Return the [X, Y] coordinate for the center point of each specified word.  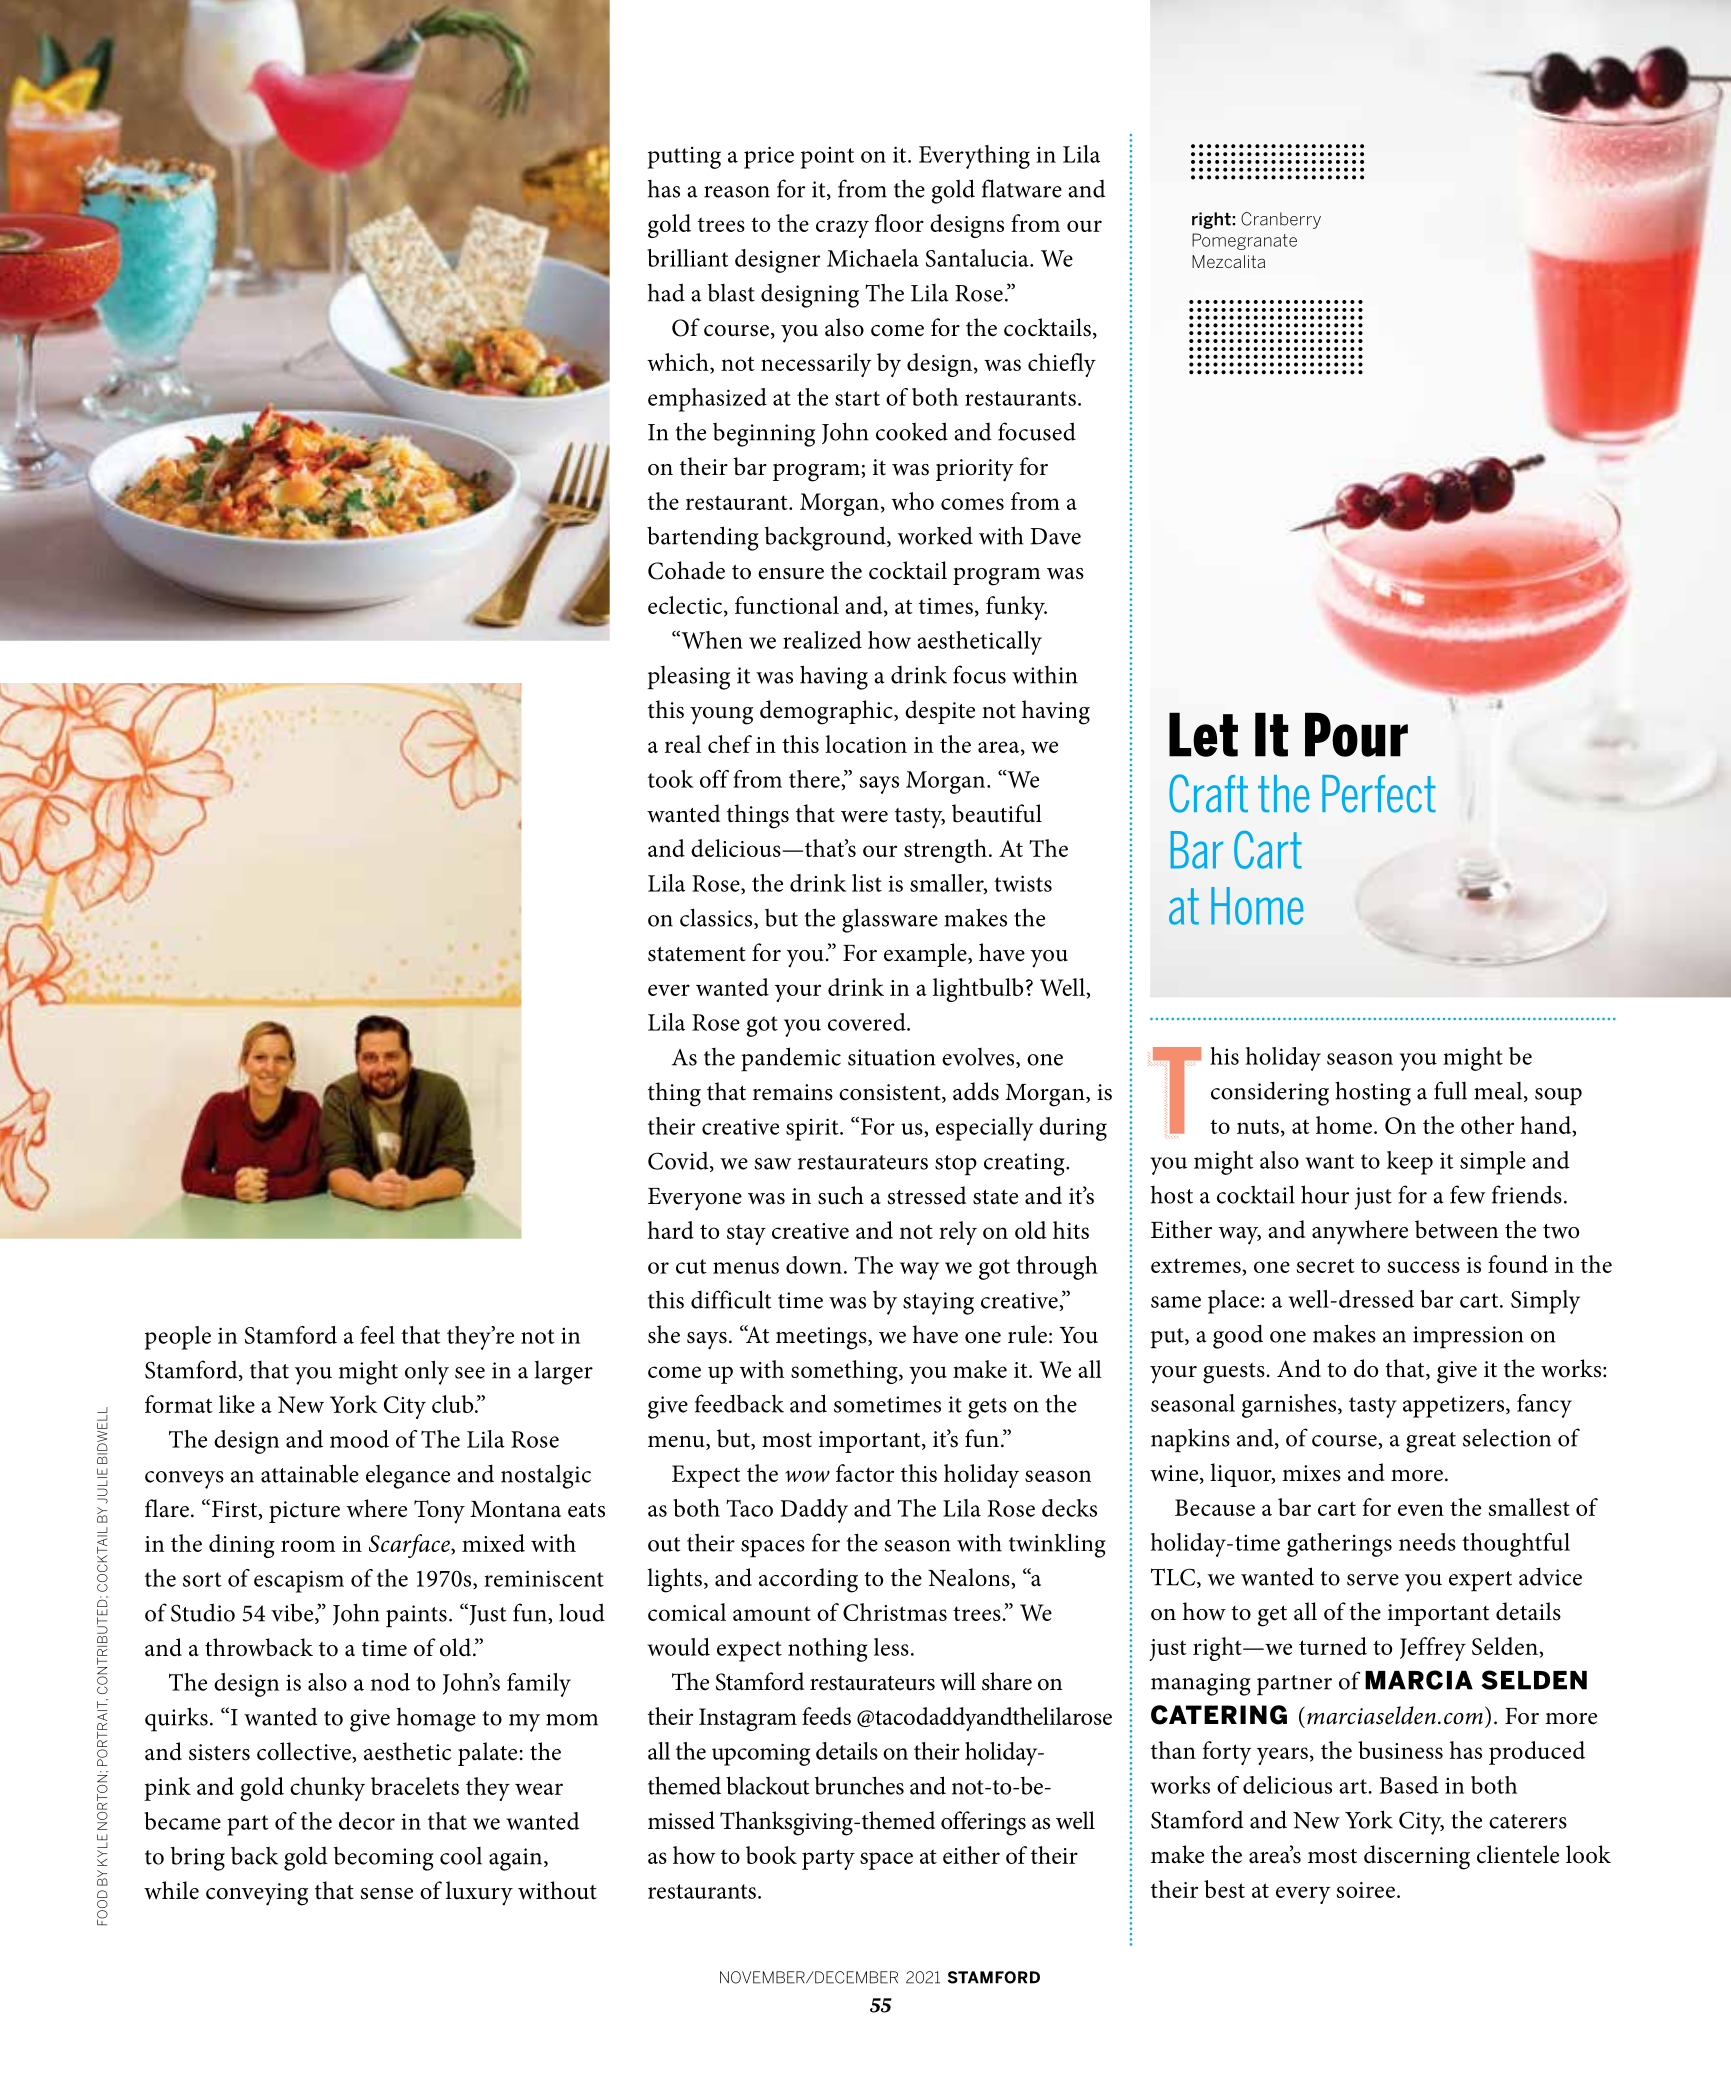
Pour [1356, 734]
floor [899, 223]
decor [367, 1821]
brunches [859, 1785]
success [1424, 1267]
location [866, 744]
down [814, 1265]
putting [684, 157]
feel [377, 1335]
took [671, 779]
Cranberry [1281, 220]
